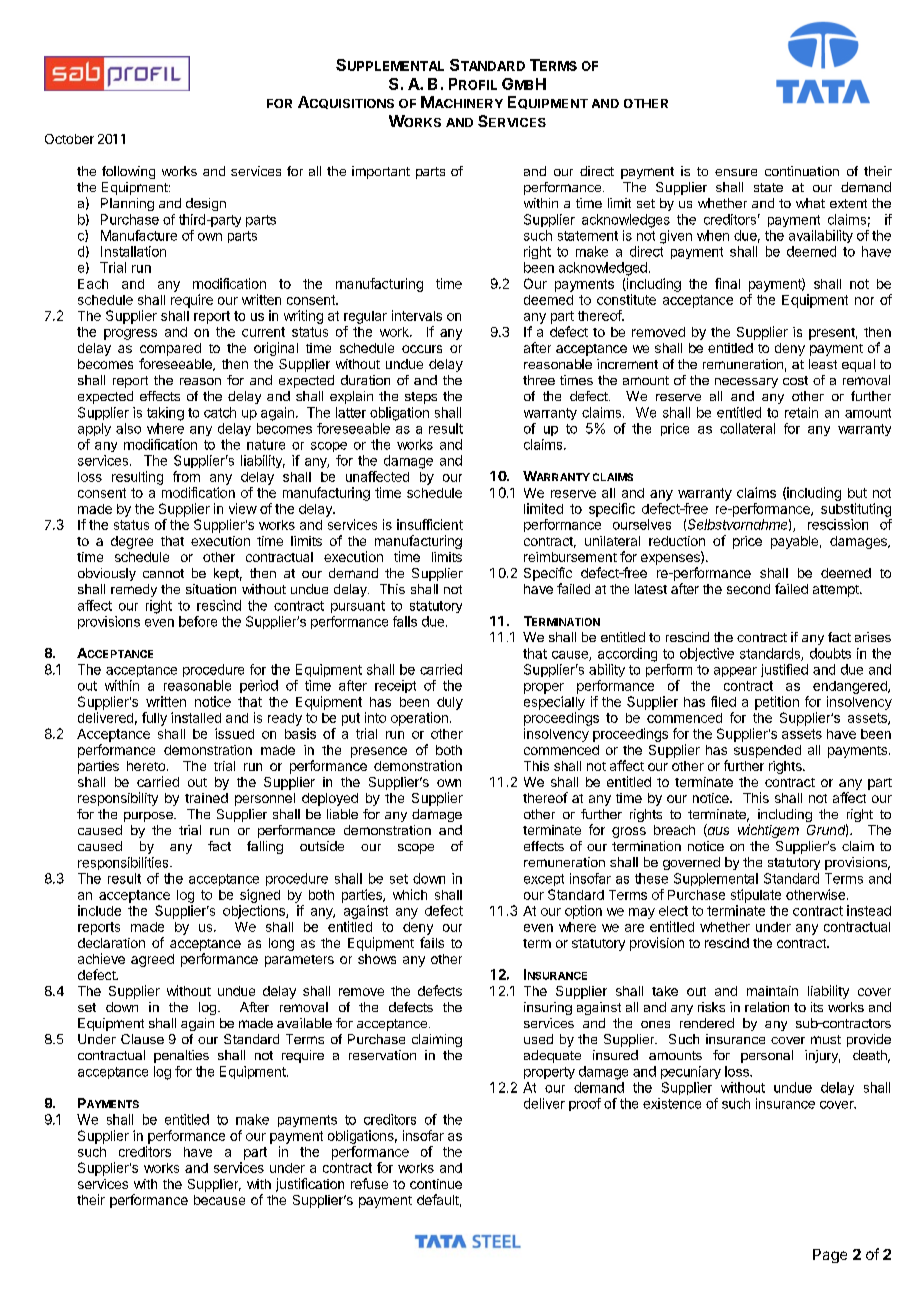 The height and width of the screenshot is (1308, 924). I want to click on important, so click(381, 172).
